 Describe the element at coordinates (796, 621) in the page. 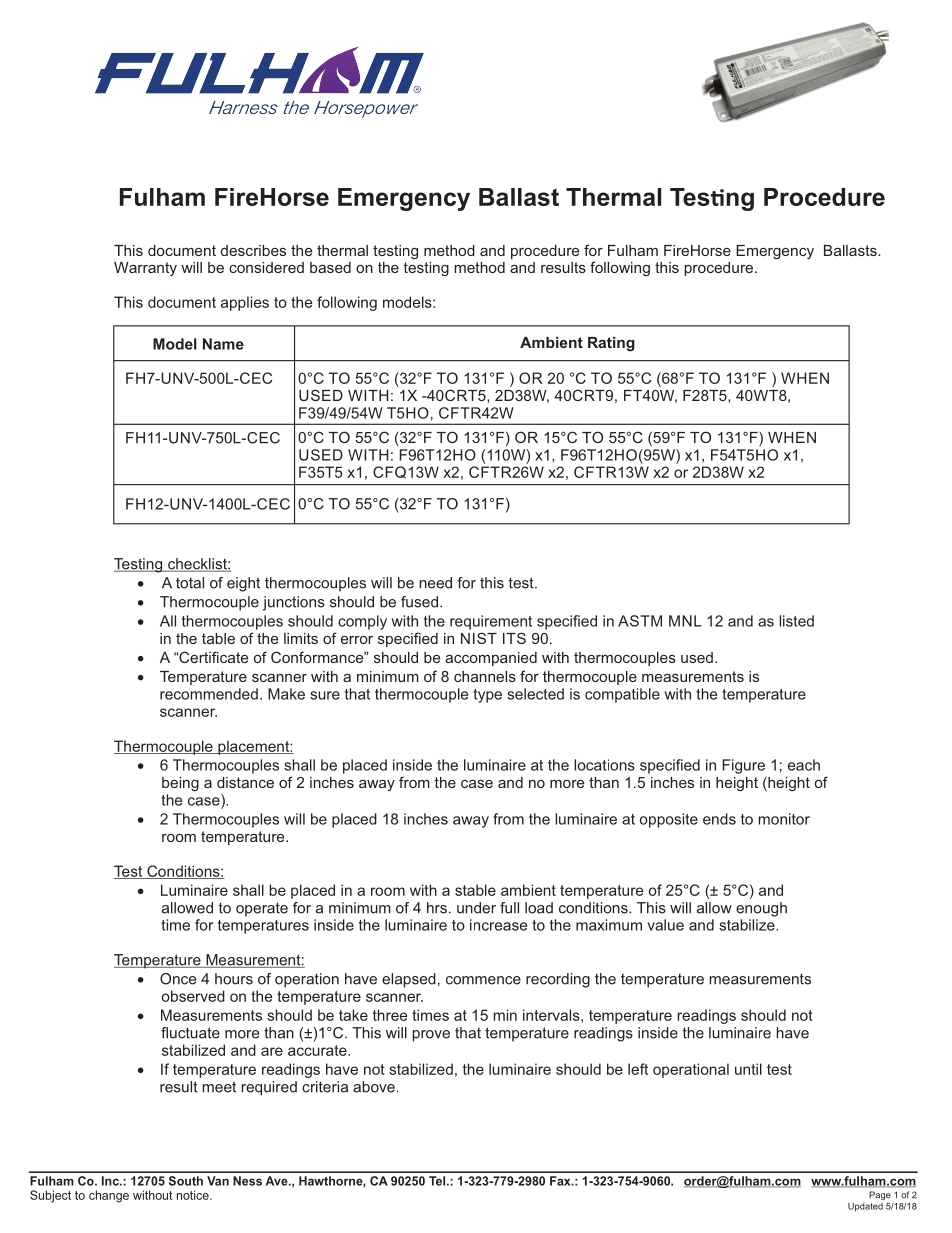

I see `listed` at that location.
